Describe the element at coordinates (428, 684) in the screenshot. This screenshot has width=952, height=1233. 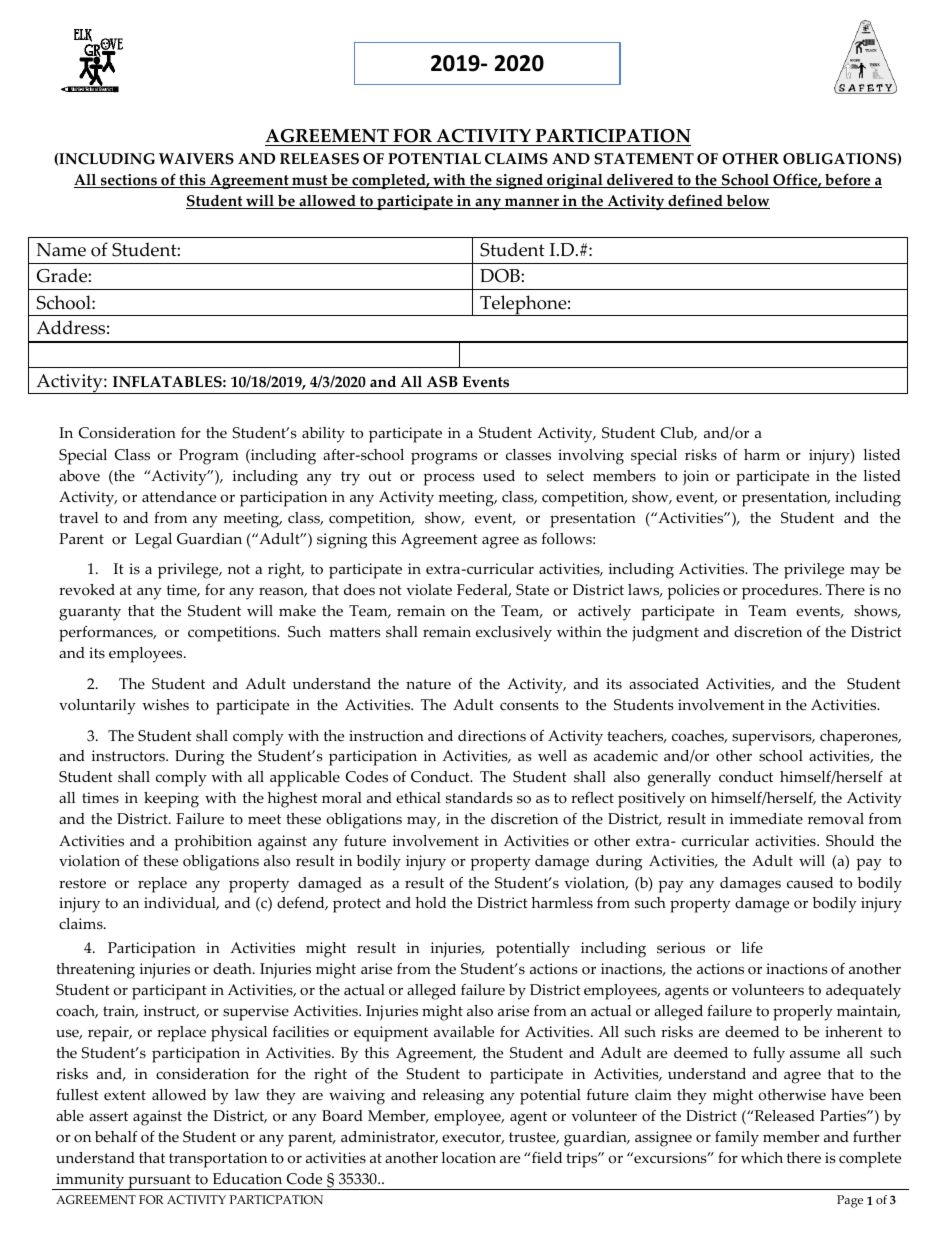
I see `nature` at that location.
